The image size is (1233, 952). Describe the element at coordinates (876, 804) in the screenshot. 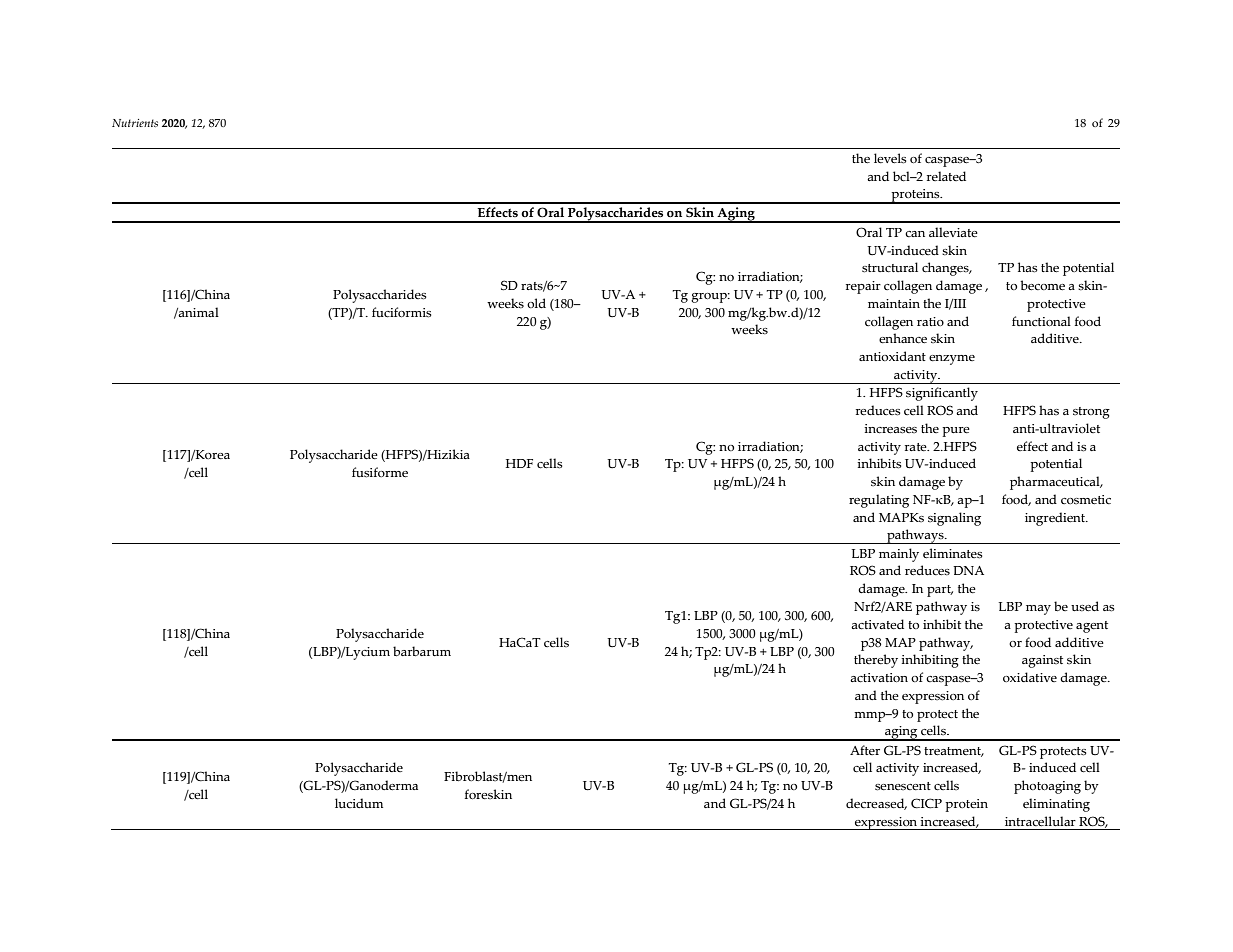

I see `decreased` at that location.
